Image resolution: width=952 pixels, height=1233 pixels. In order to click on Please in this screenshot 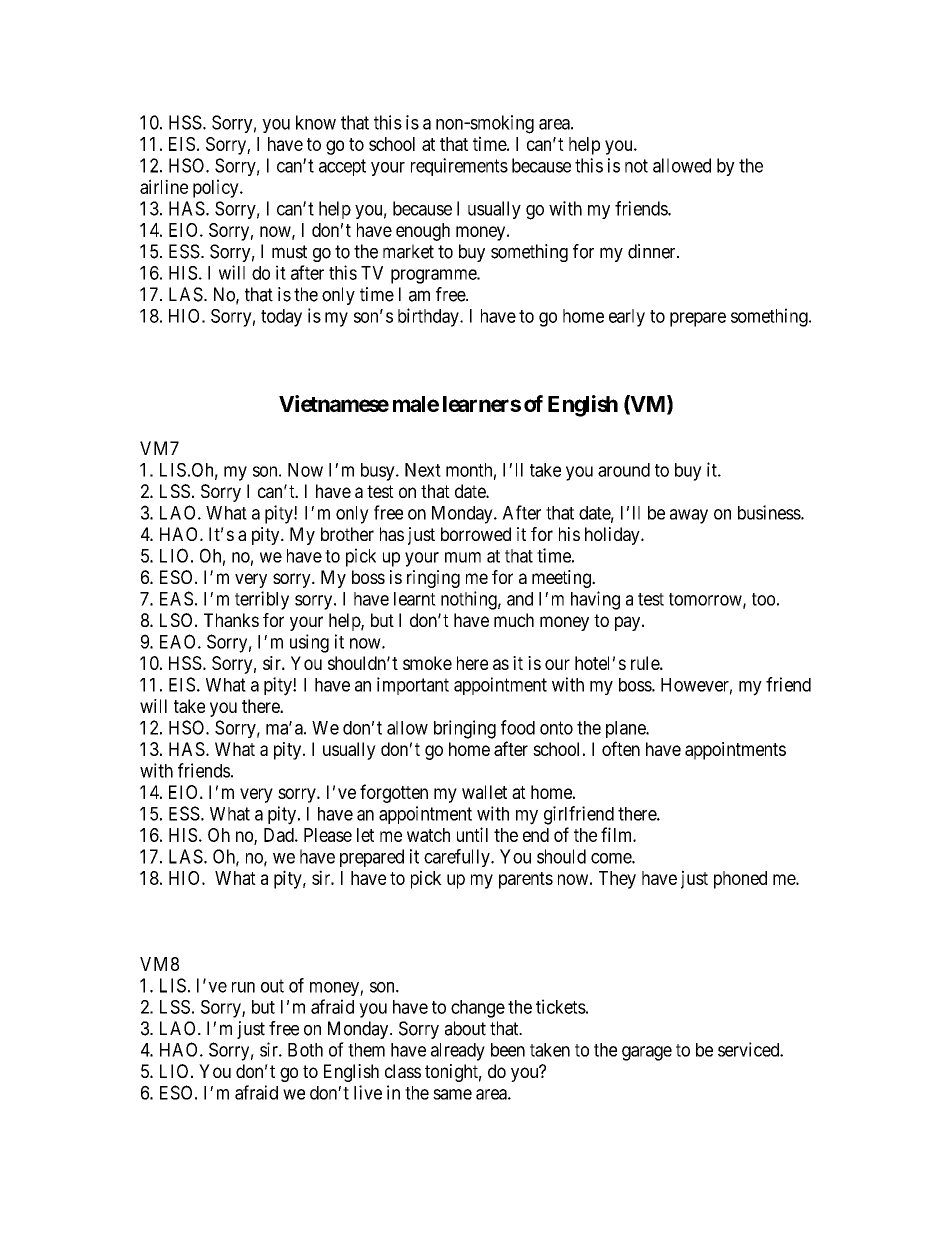, I will do `click(328, 835)`.
